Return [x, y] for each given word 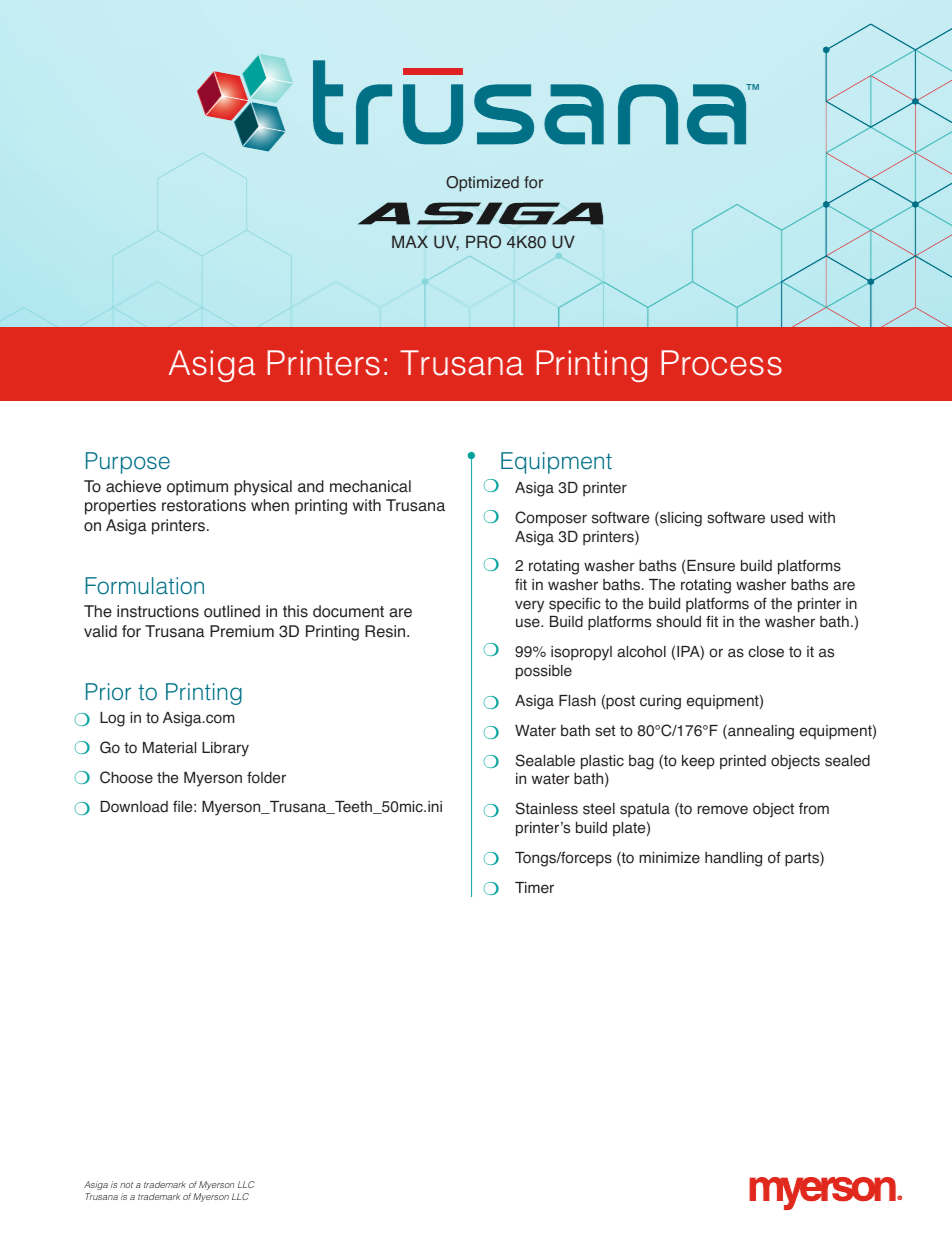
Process [721, 363]
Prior [108, 692]
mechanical [370, 486]
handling [733, 859]
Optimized [482, 184]
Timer [534, 888]
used [787, 518]
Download [134, 807]
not [126, 1185]
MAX [410, 241]
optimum [197, 488]
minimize [669, 858]
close [766, 652]
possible [544, 672]
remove [723, 810]
